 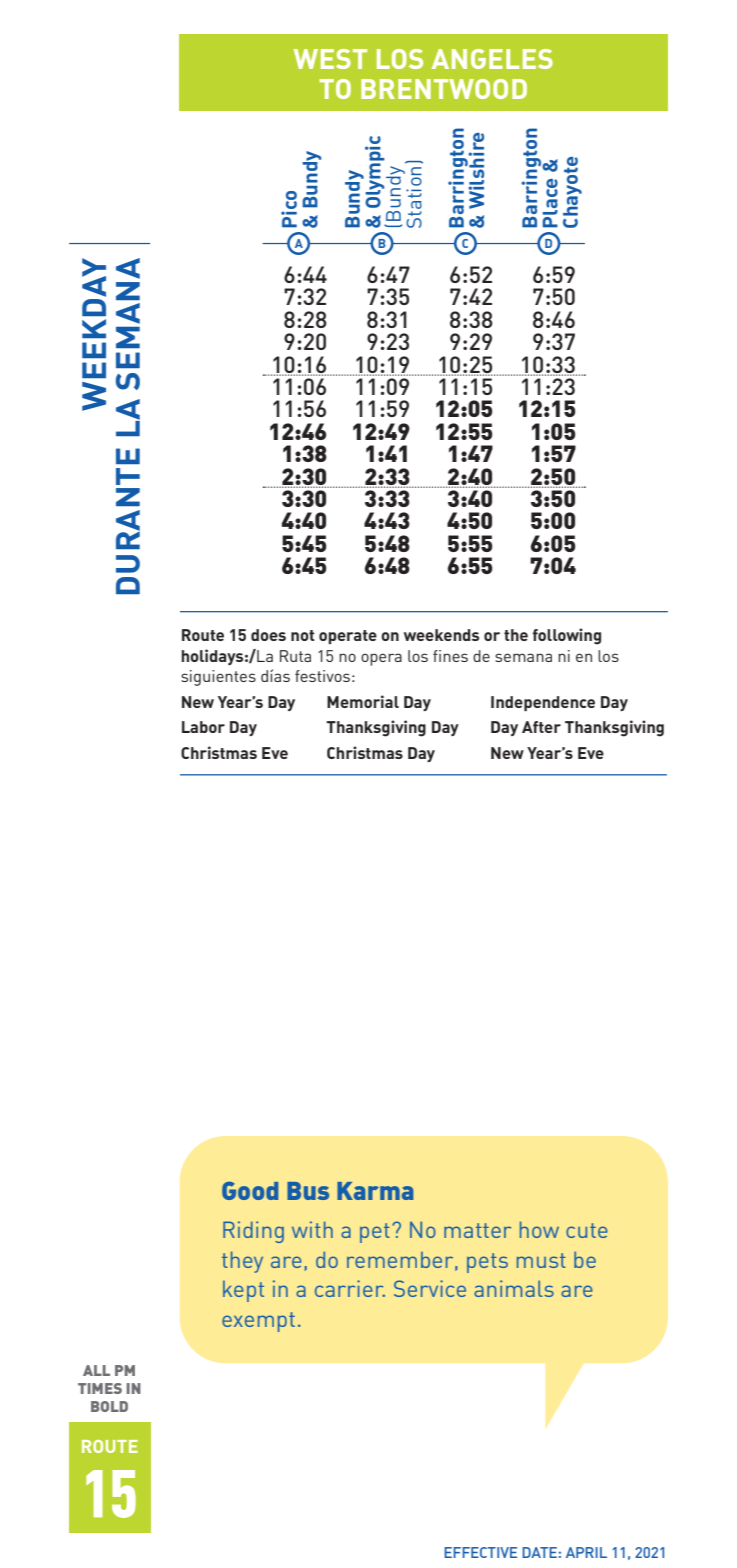 What do you see at coordinates (250, 1191) in the screenshot?
I see `Good` at bounding box center [250, 1191].
